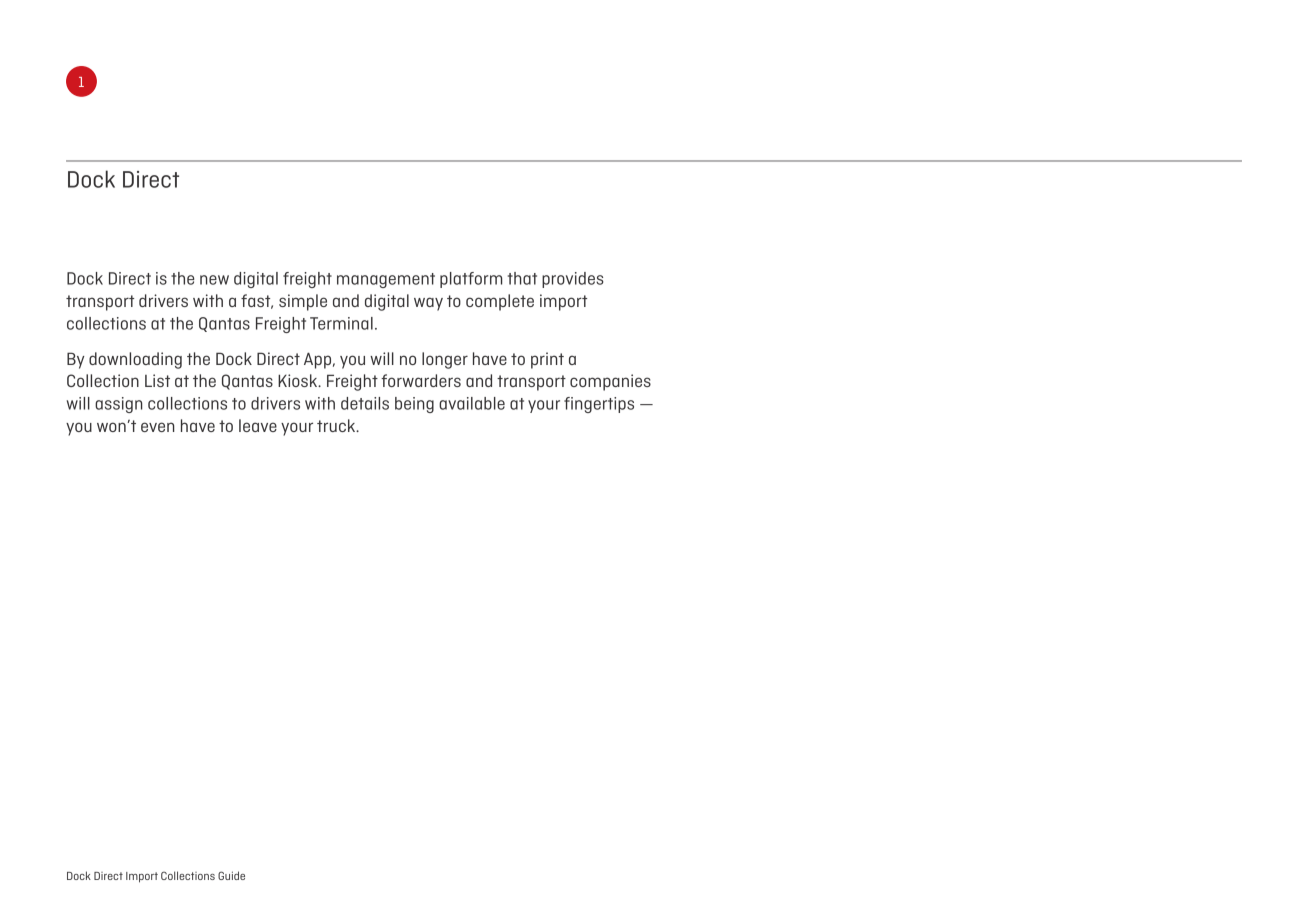 The image size is (1308, 924). I want to click on Guide, so click(231, 875).
